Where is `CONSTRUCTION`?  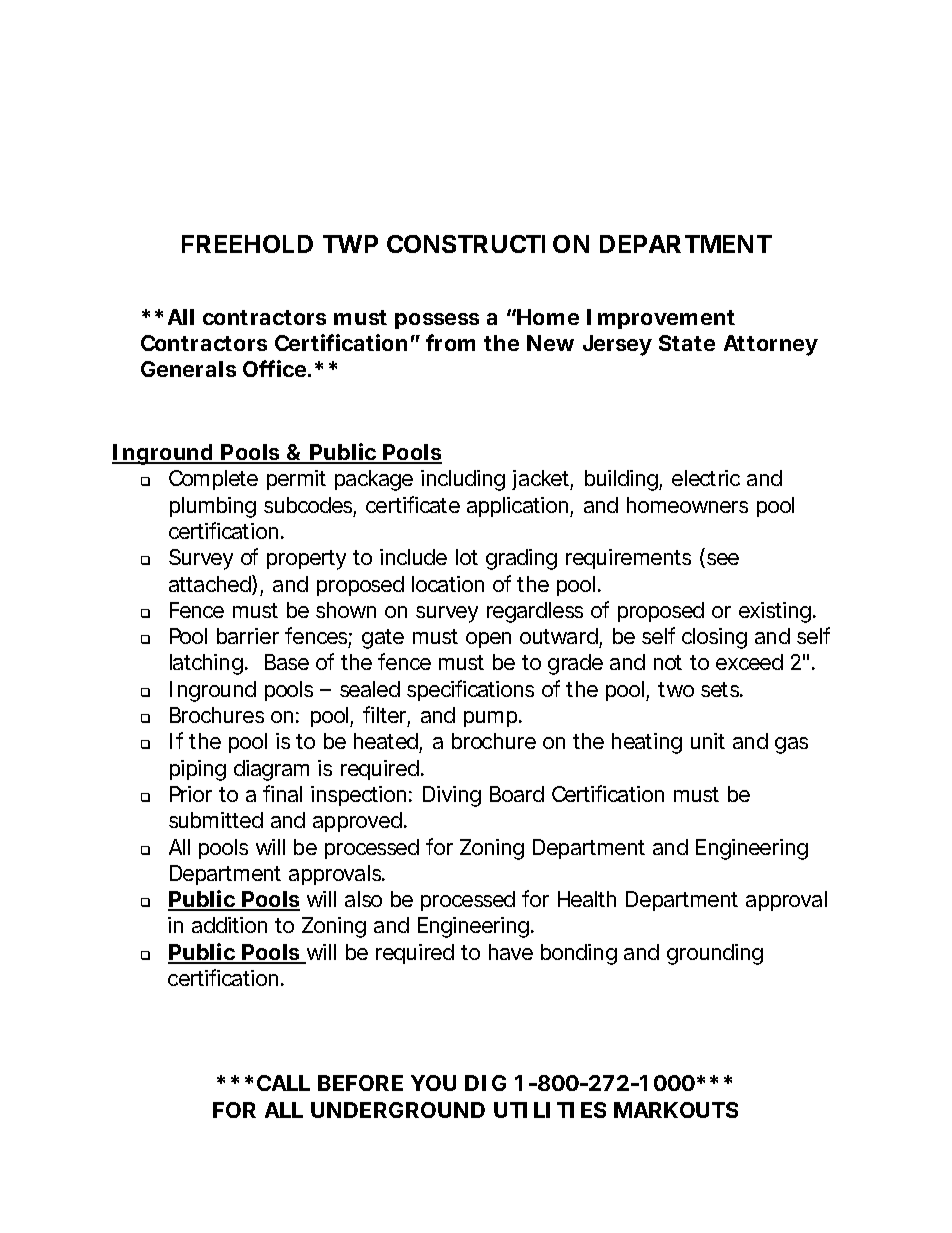 CONSTRUCTION is located at coordinates (488, 244).
